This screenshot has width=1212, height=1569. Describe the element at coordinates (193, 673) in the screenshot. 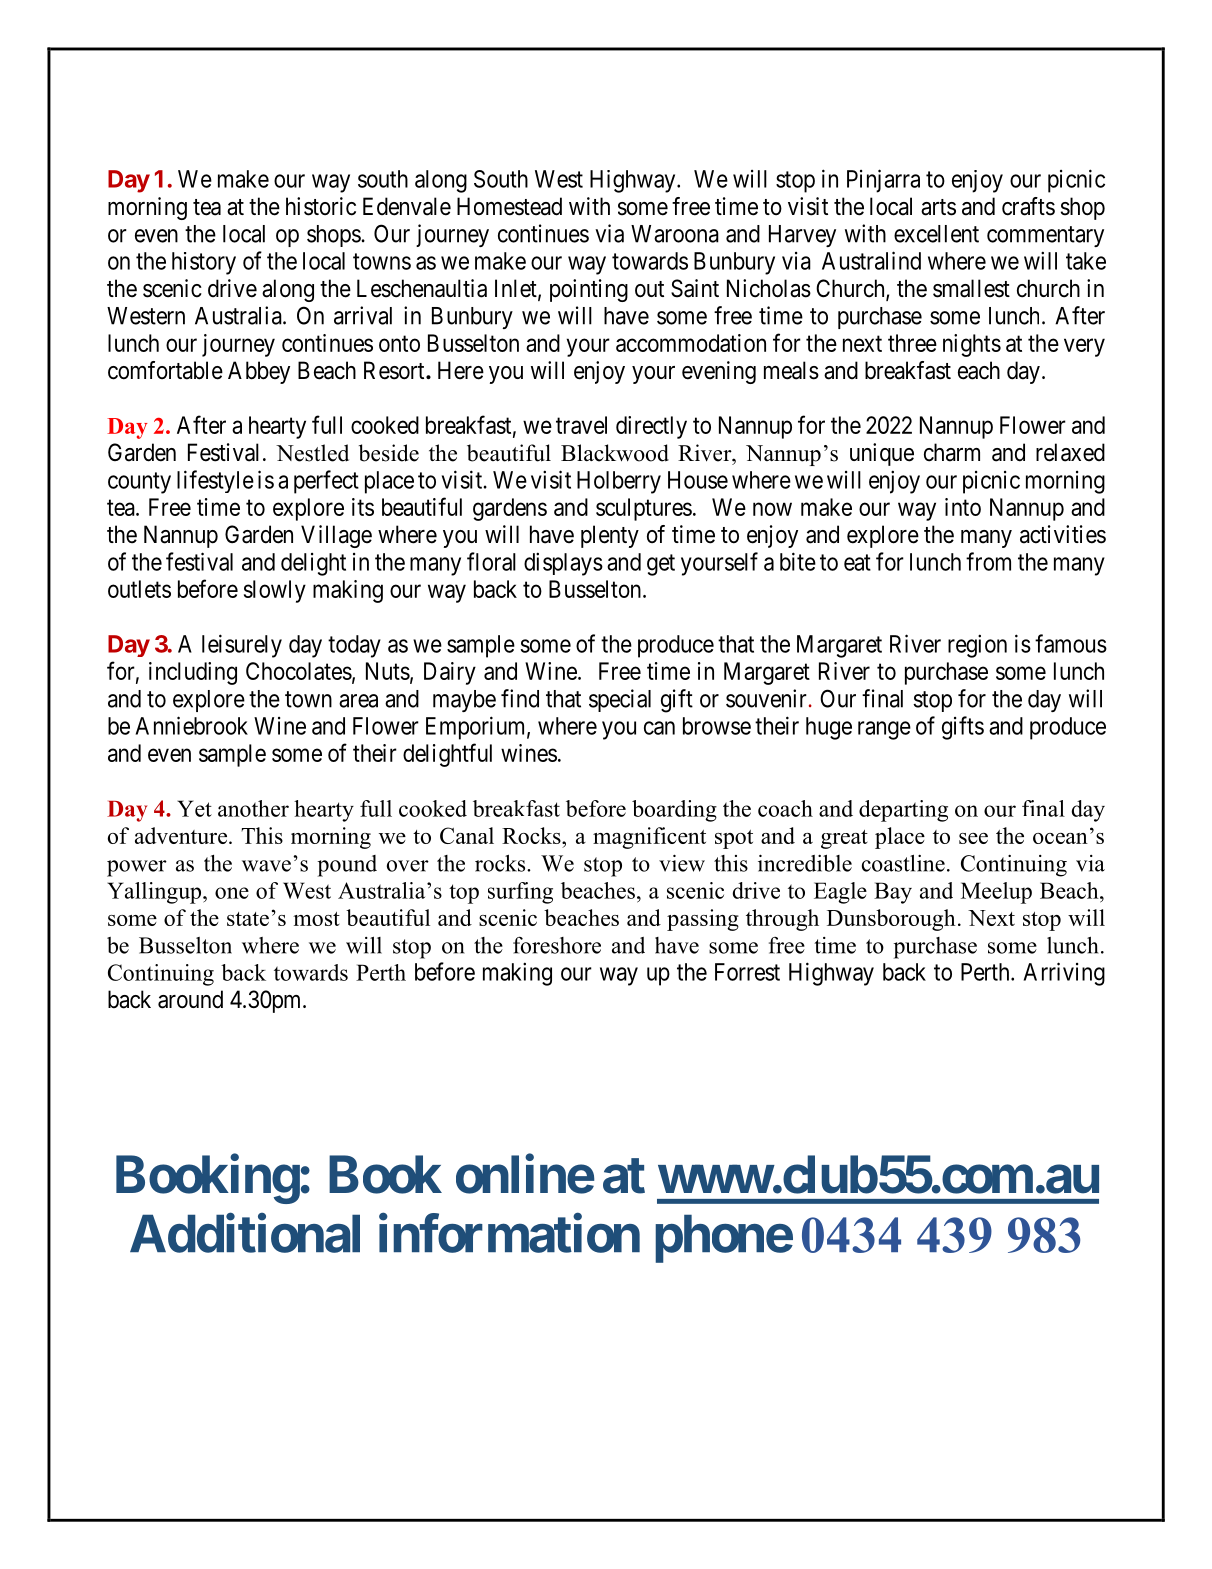

I see `including` at that location.
